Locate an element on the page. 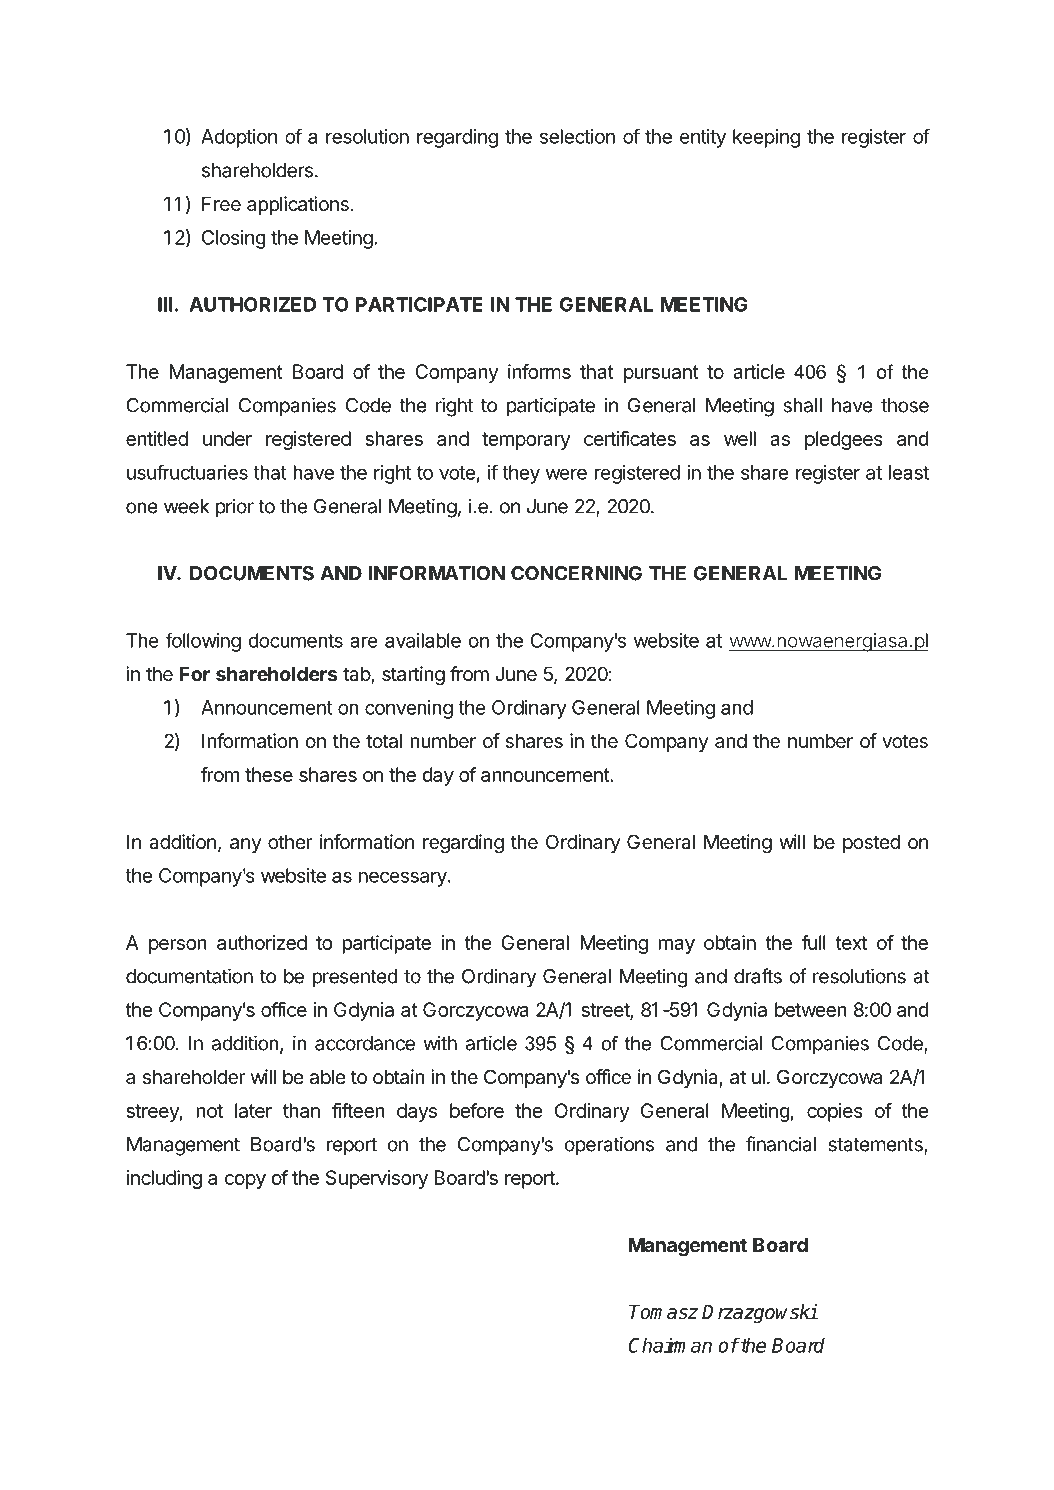 This page has height=1490, width=1054. convening is located at coordinates (409, 709).
